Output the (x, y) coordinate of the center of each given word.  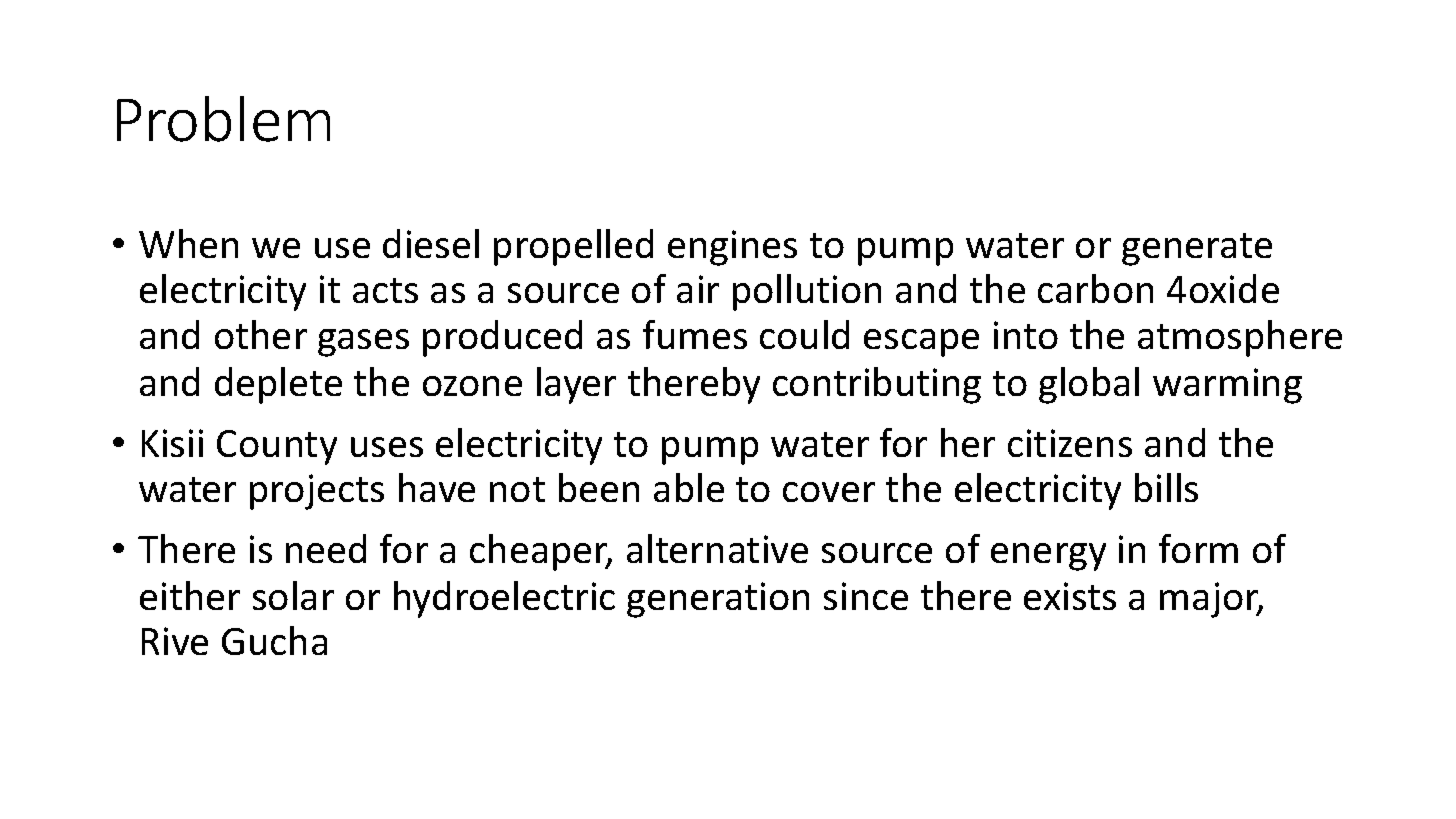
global (1089, 385)
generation (718, 600)
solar (293, 595)
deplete (278, 385)
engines (732, 248)
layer (576, 385)
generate (1197, 249)
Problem (223, 119)
